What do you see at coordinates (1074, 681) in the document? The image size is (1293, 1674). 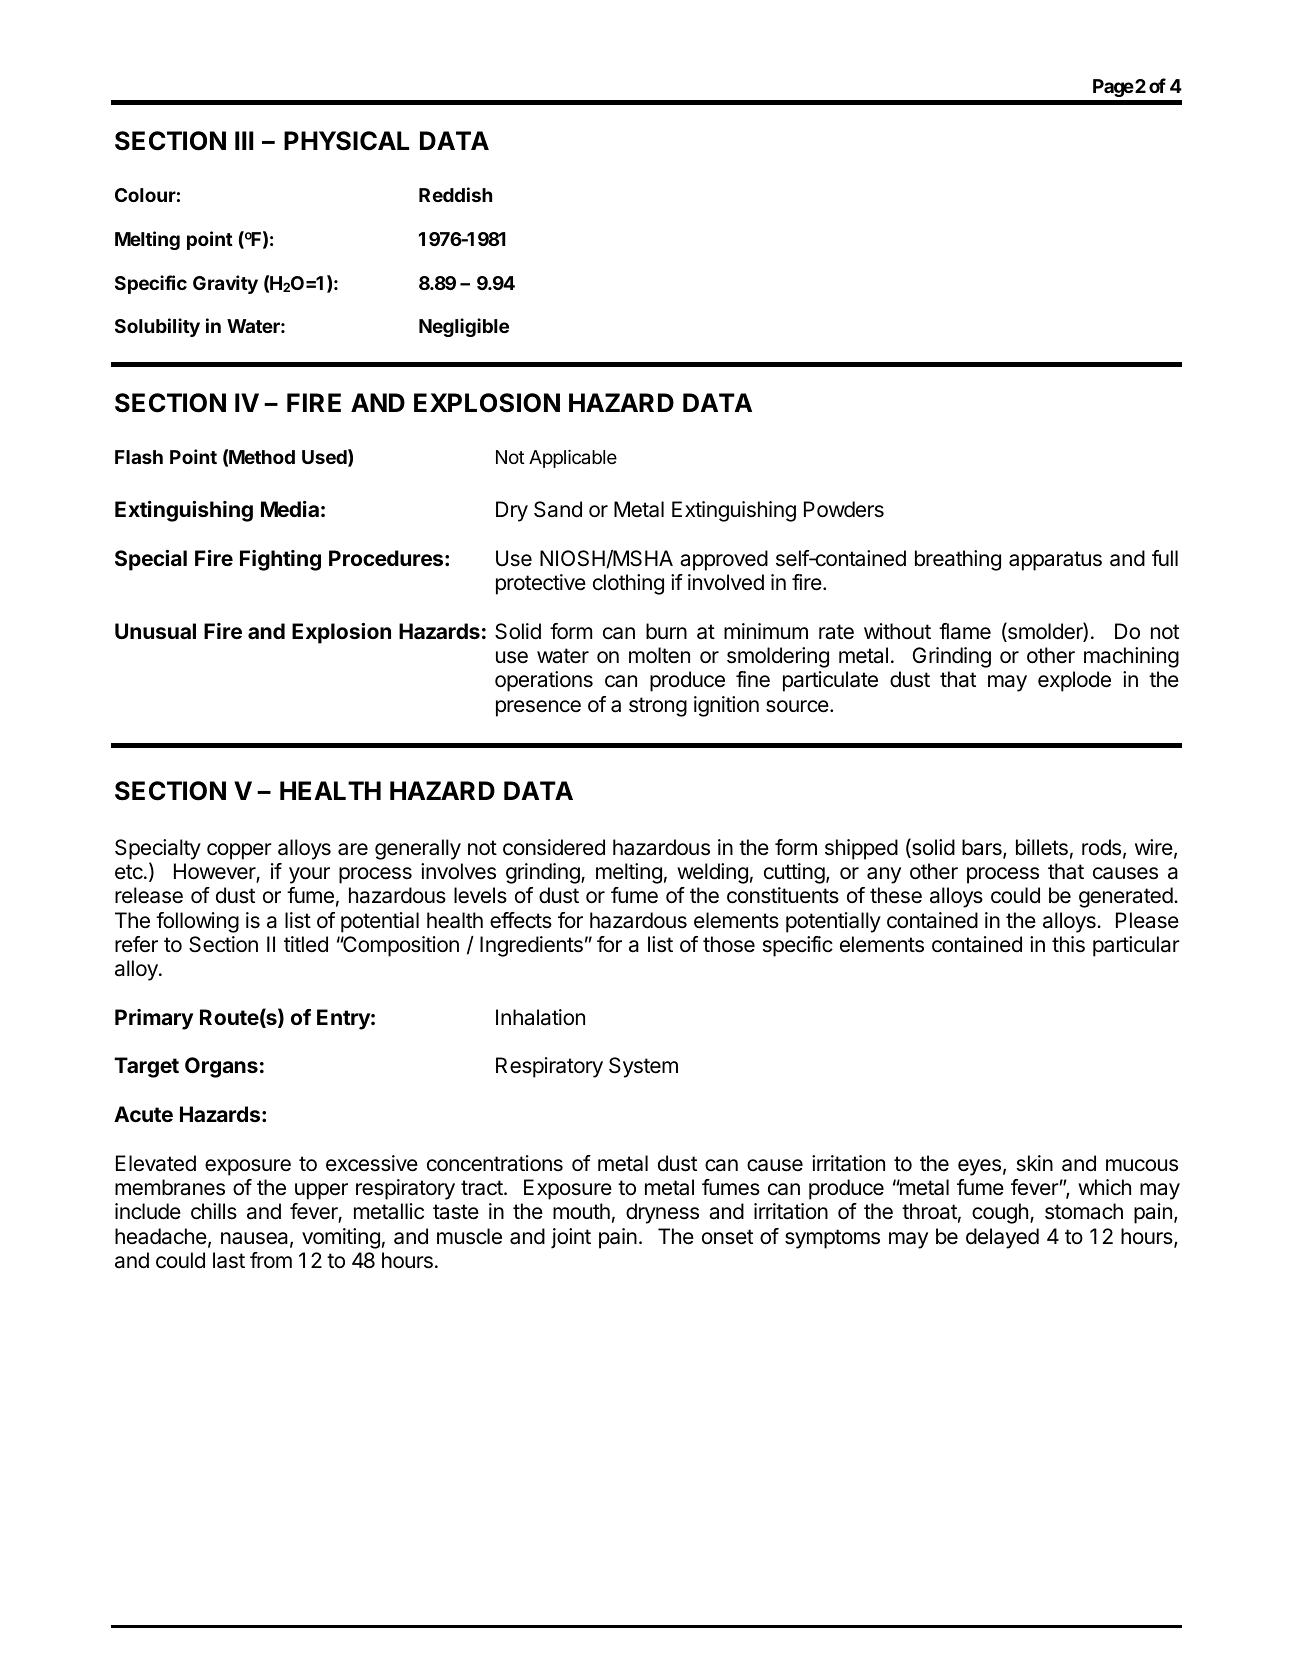 I see `explode` at bounding box center [1074, 681].
